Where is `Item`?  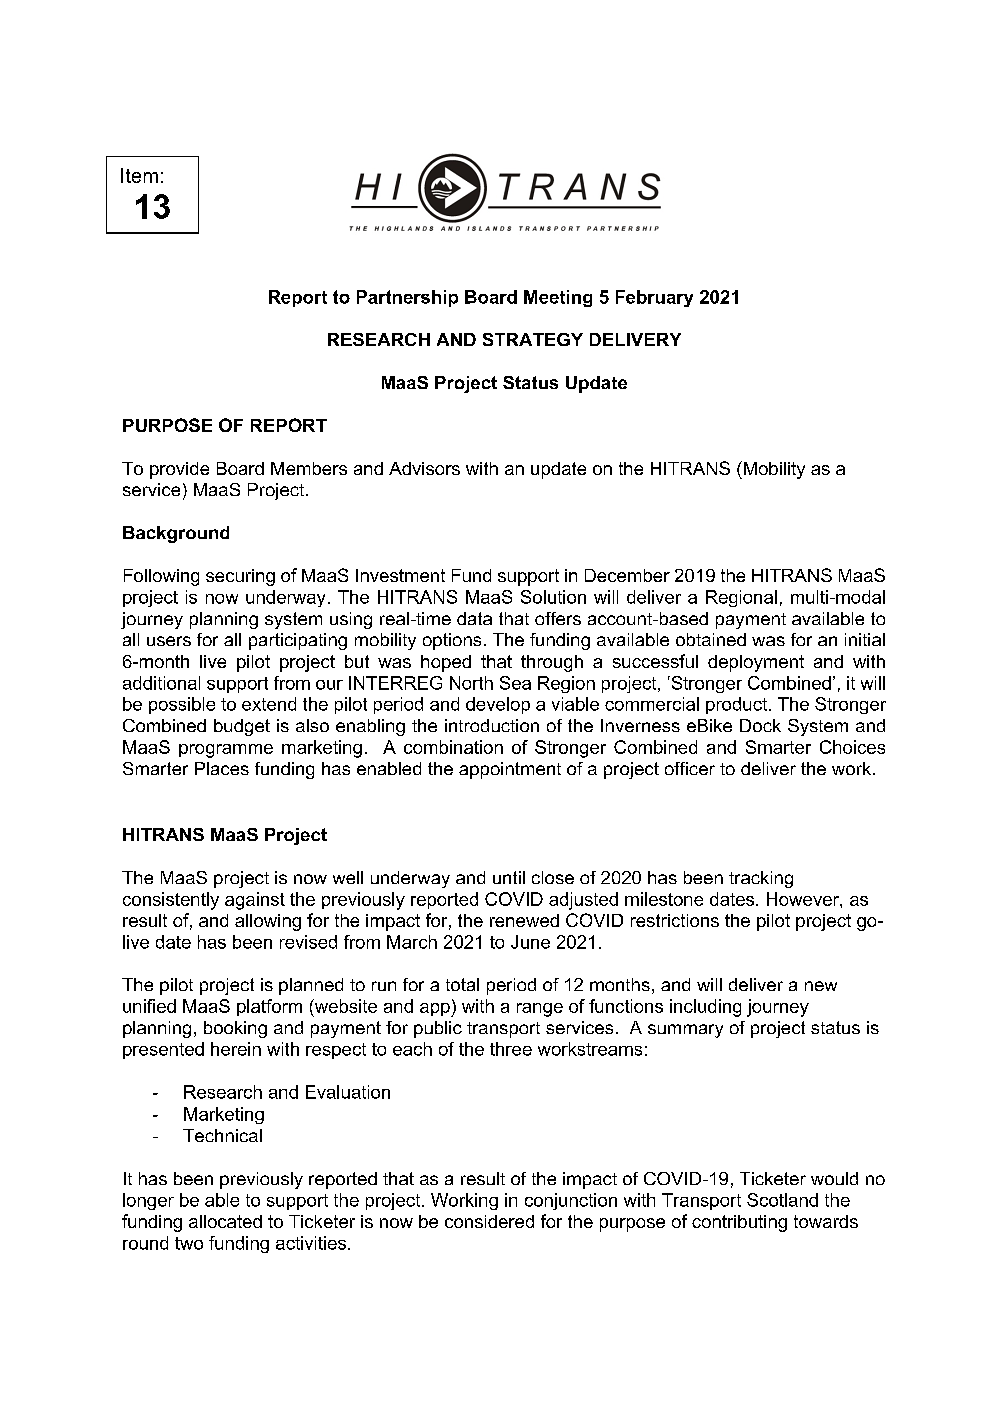 Item is located at coordinates (139, 175).
